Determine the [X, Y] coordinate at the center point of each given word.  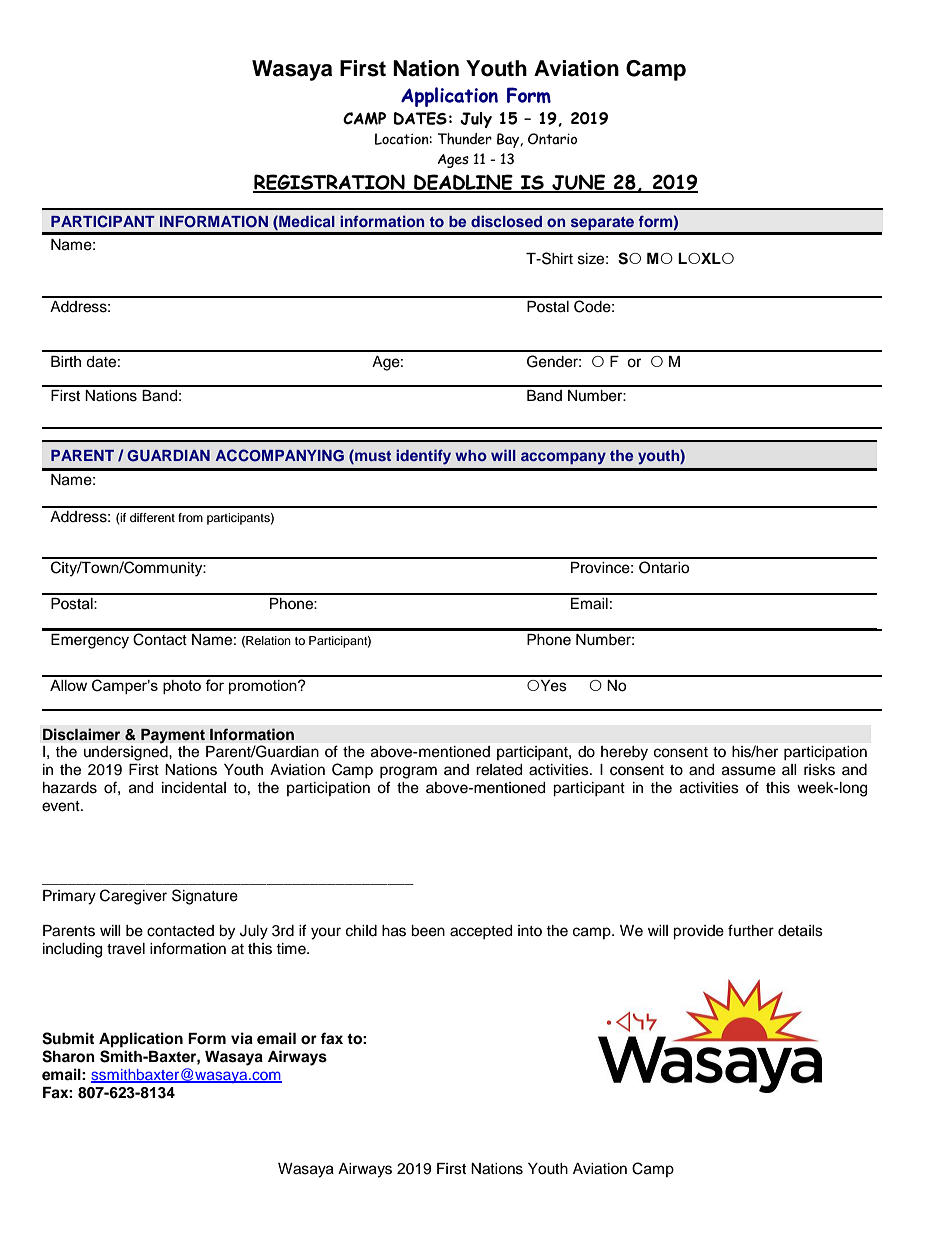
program [408, 772]
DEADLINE [463, 183]
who [471, 455]
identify [423, 457]
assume [749, 771]
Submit [68, 1038]
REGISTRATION [330, 183]
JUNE [579, 183]
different [152, 517]
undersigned [127, 753]
